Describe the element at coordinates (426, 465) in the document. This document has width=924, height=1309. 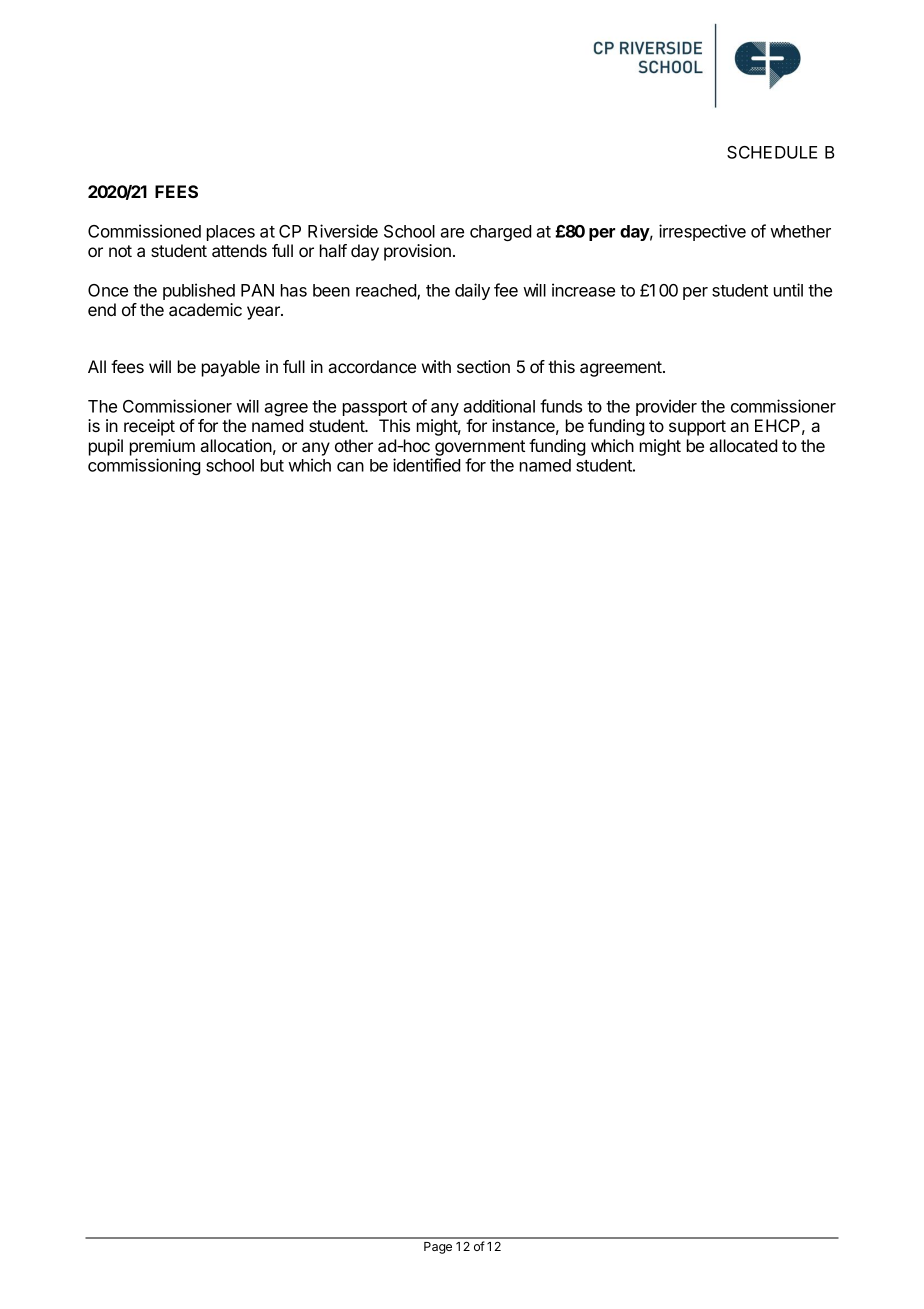
I see `identified` at that location.
